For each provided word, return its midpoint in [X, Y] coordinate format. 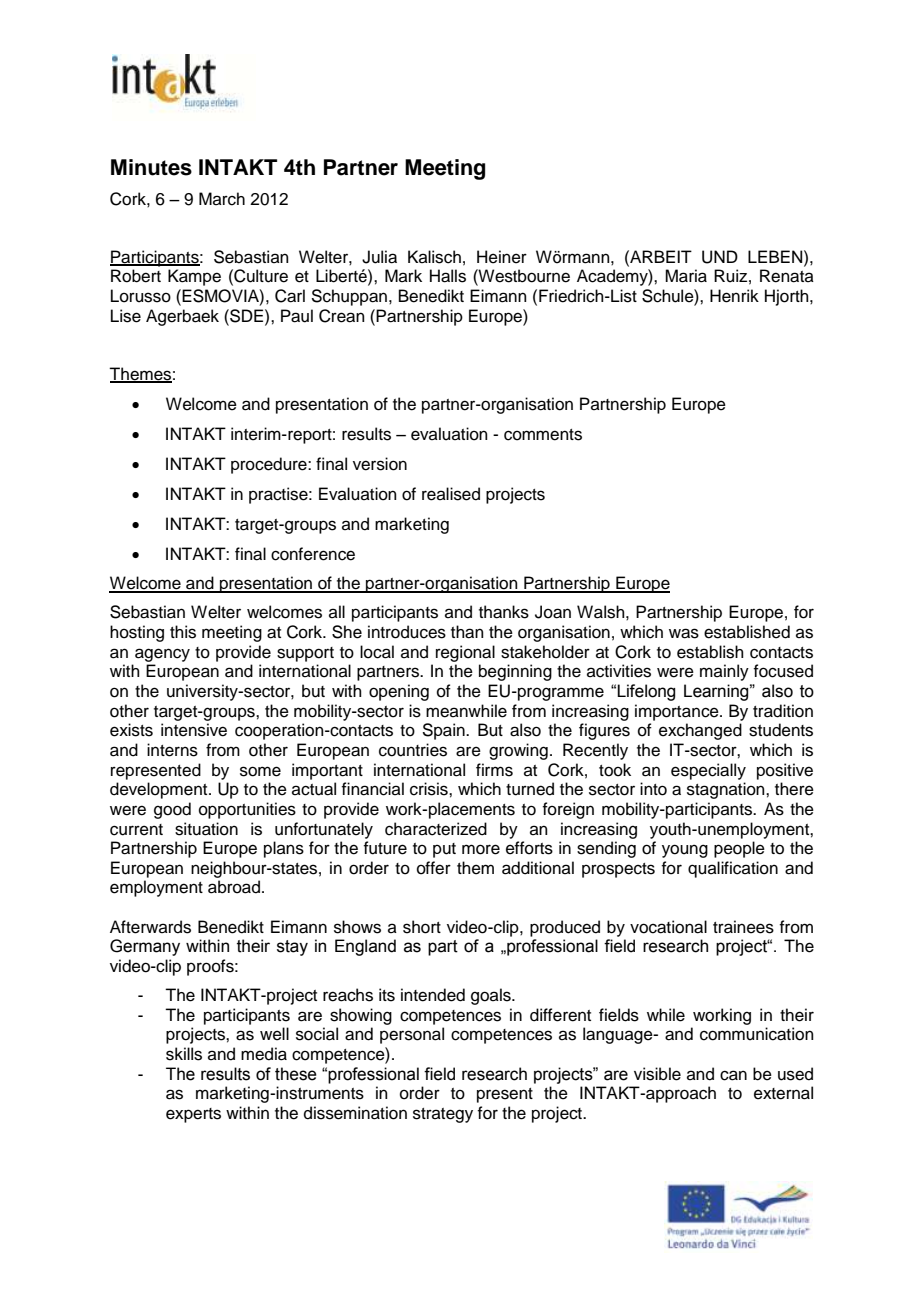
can [733, 1075]
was [684, 633]
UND [720, 257]
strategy [443, 1115]
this [183, 632]
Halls [448, 276]
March [222, 199]
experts [193, 1115]
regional [465, 653]
